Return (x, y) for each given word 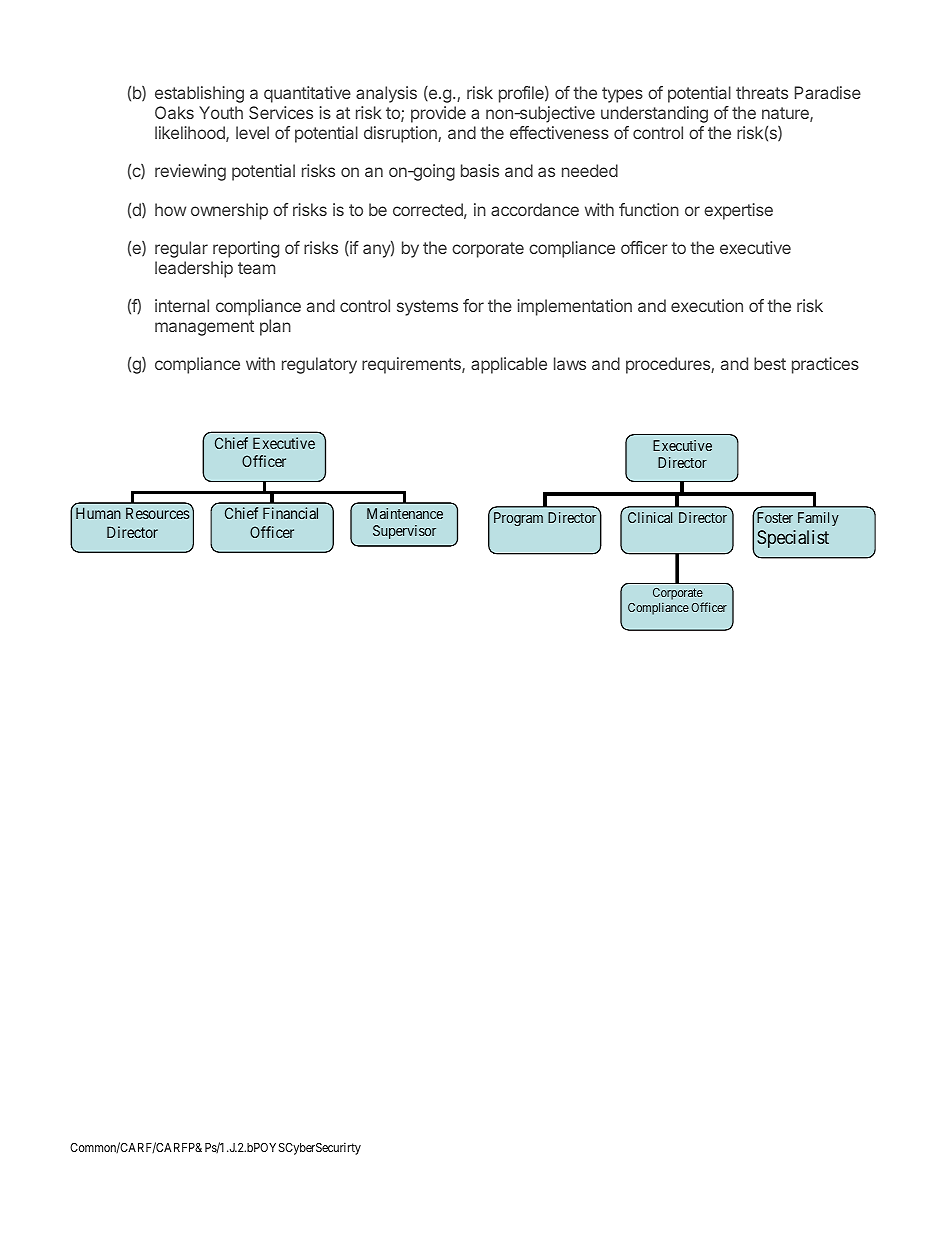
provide (438, 114)
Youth (221, 112)
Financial (290, 513)
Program (518, 519)
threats (762, 92)
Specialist (793, 539)
